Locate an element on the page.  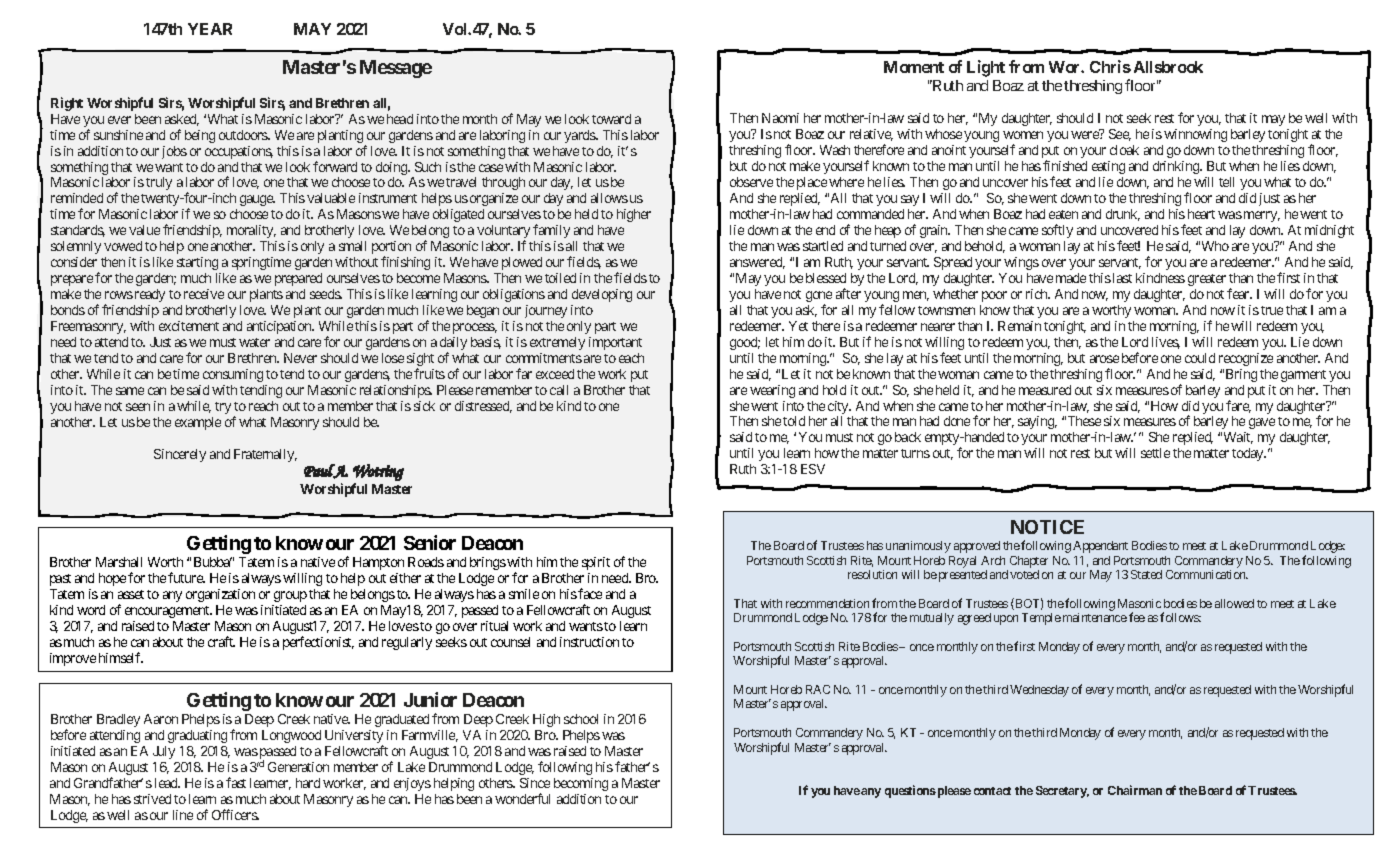
allowed is located at coordinates (1234, 603).
